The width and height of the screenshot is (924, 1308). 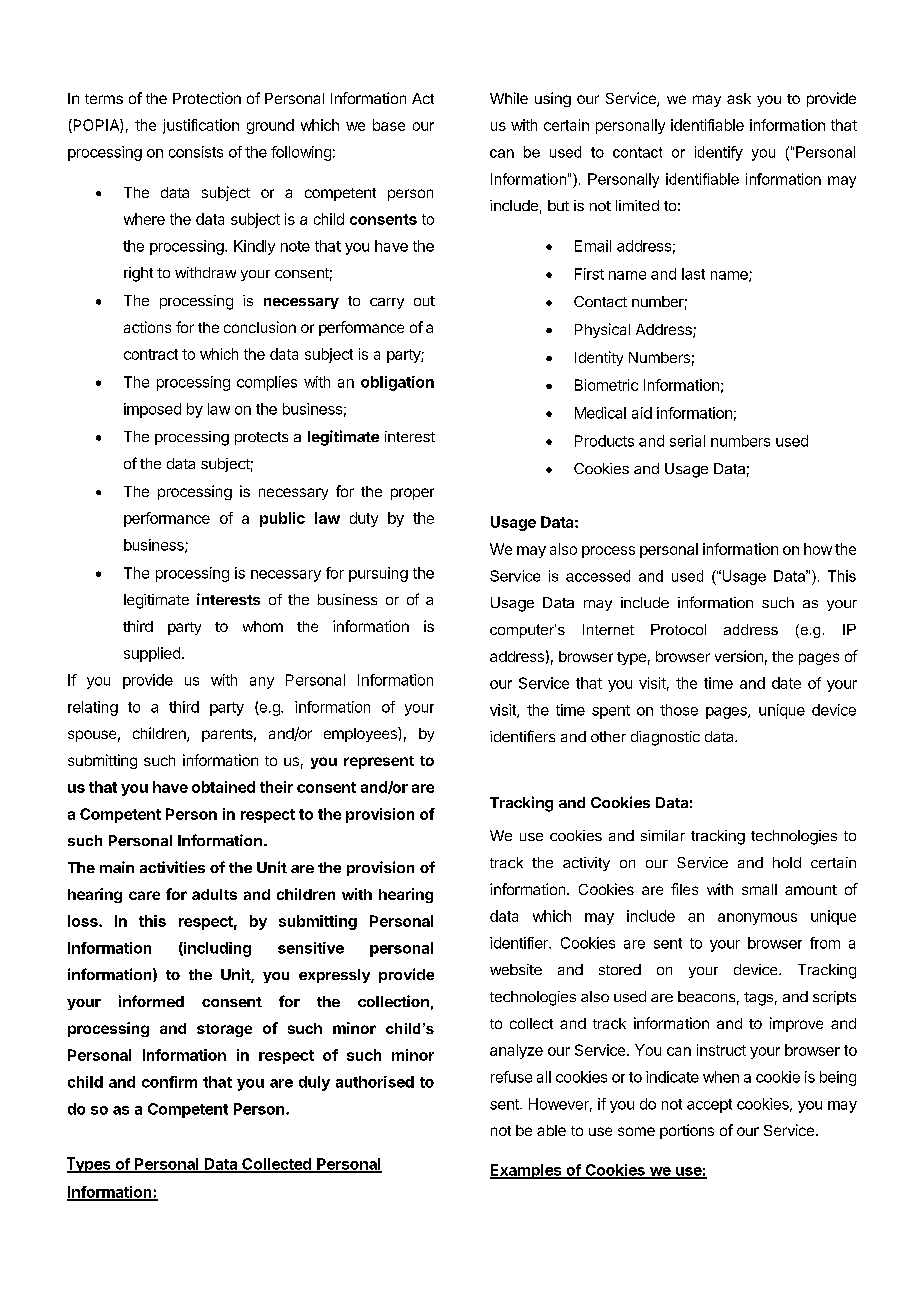 What do you see at coordinates (397, 383) in the screenshot?
I see `obligation` at bounding box center [397, 383].
